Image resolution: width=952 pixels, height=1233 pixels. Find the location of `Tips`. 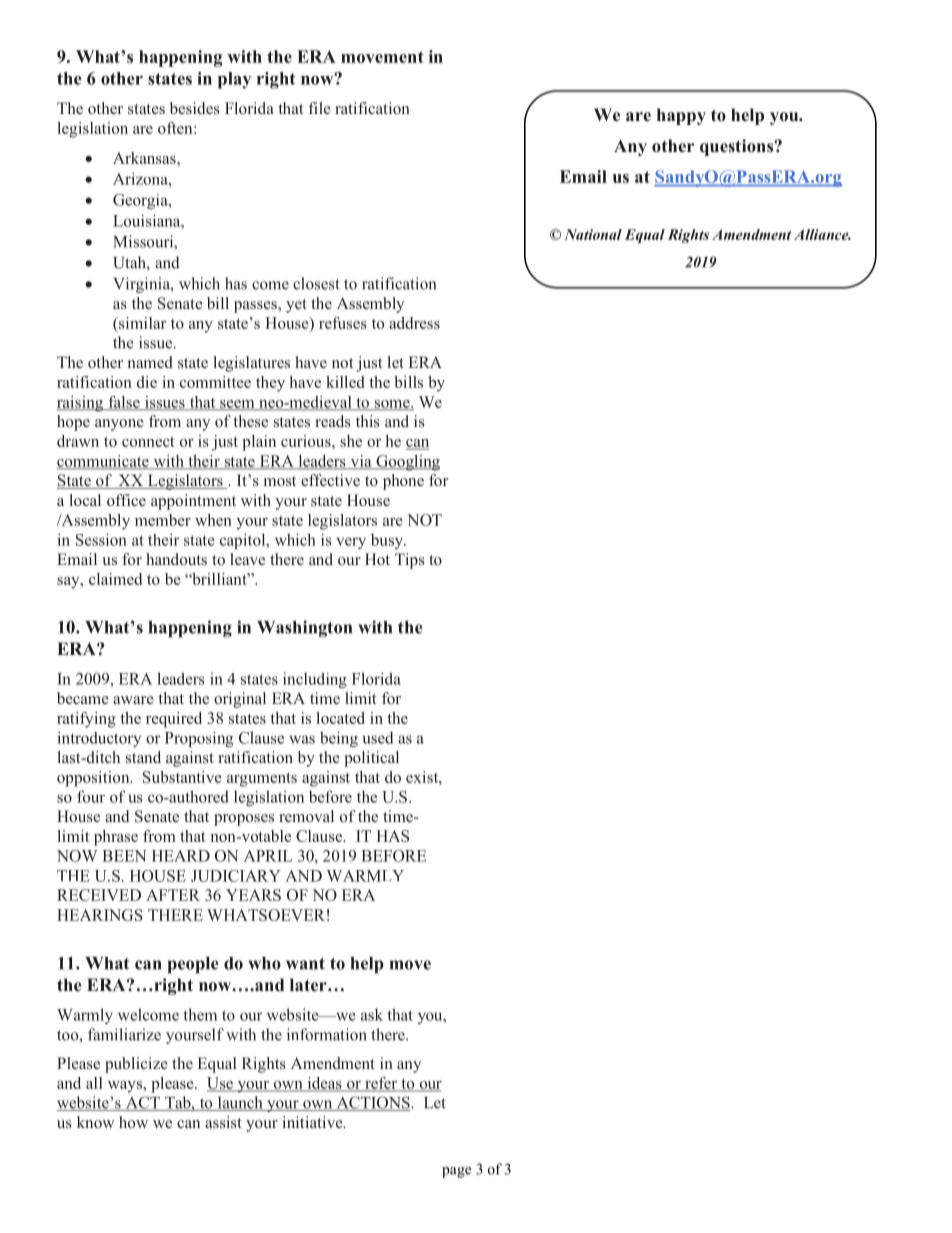

Tips is located at coordinates (410, 561).
